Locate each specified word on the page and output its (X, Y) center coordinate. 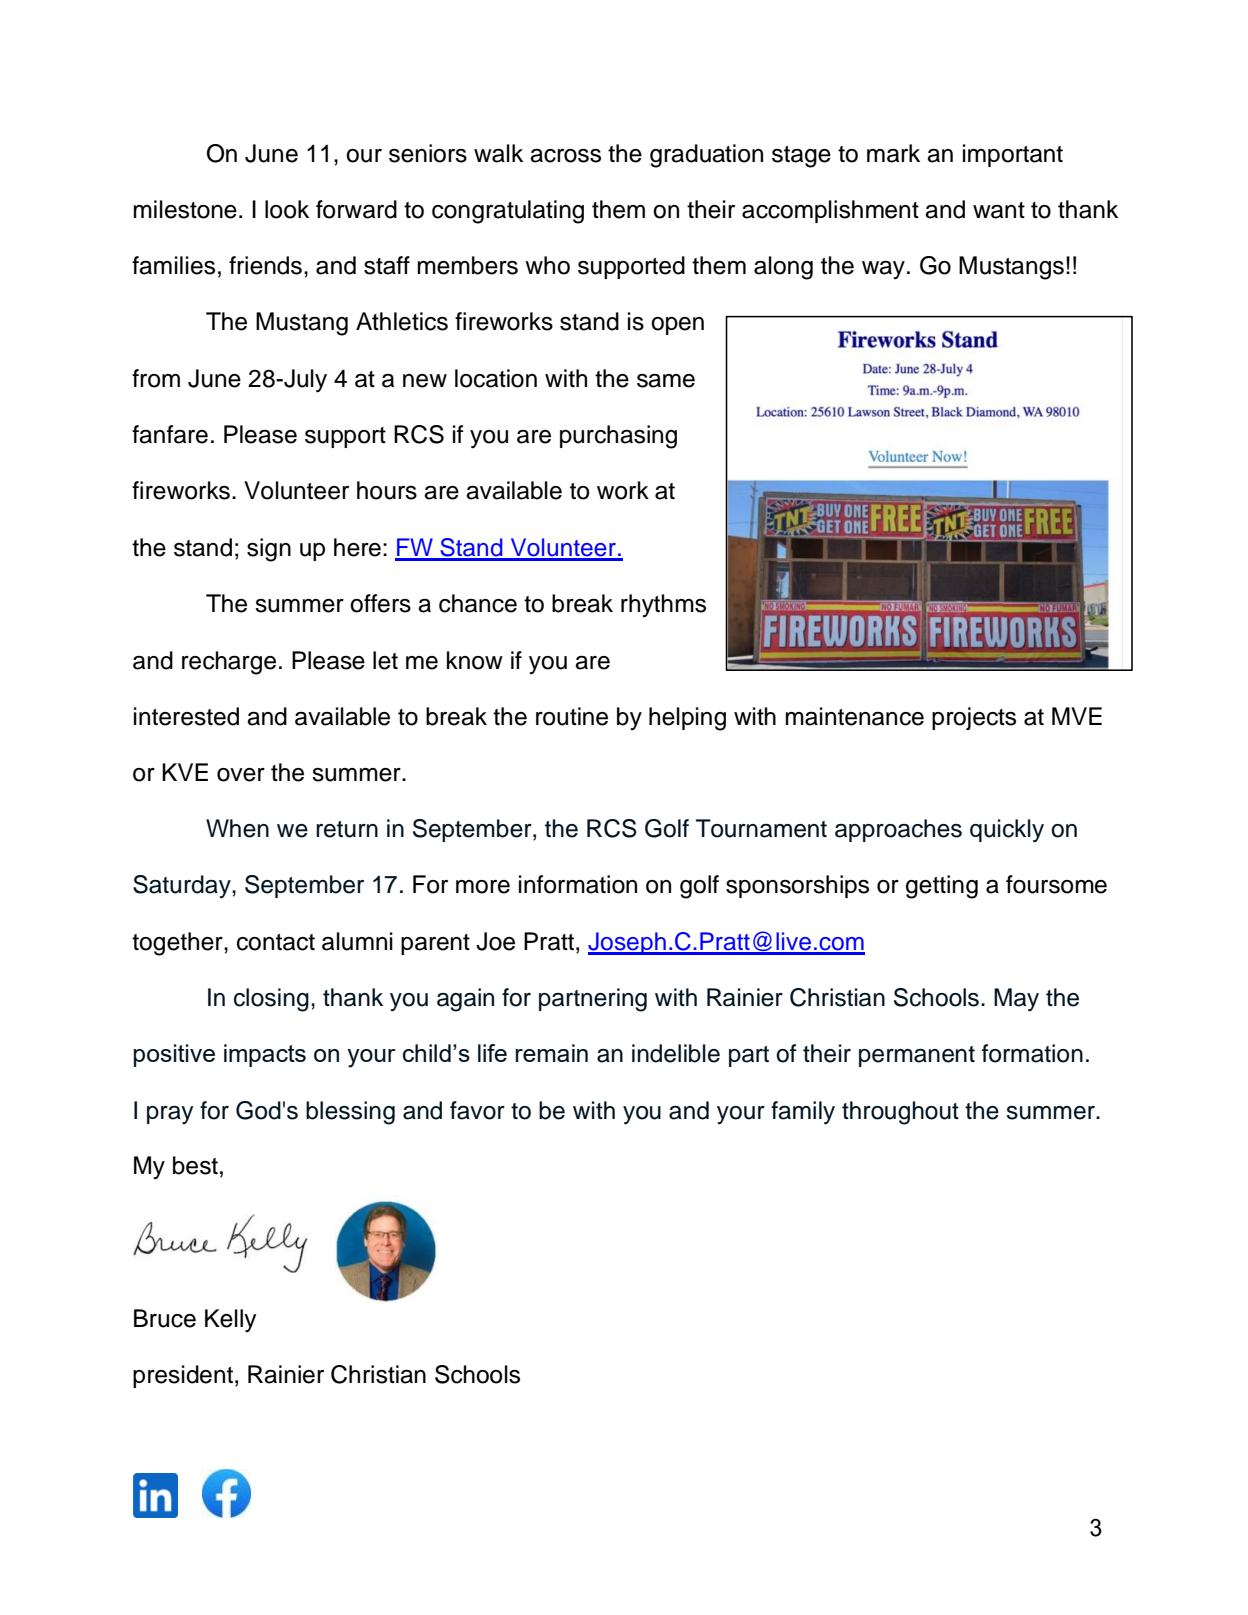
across (565, 156)
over (241, 775)
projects (974, 718)
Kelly (231, 1321)
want (999, 210)
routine (572, 716)
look (287, 209)
